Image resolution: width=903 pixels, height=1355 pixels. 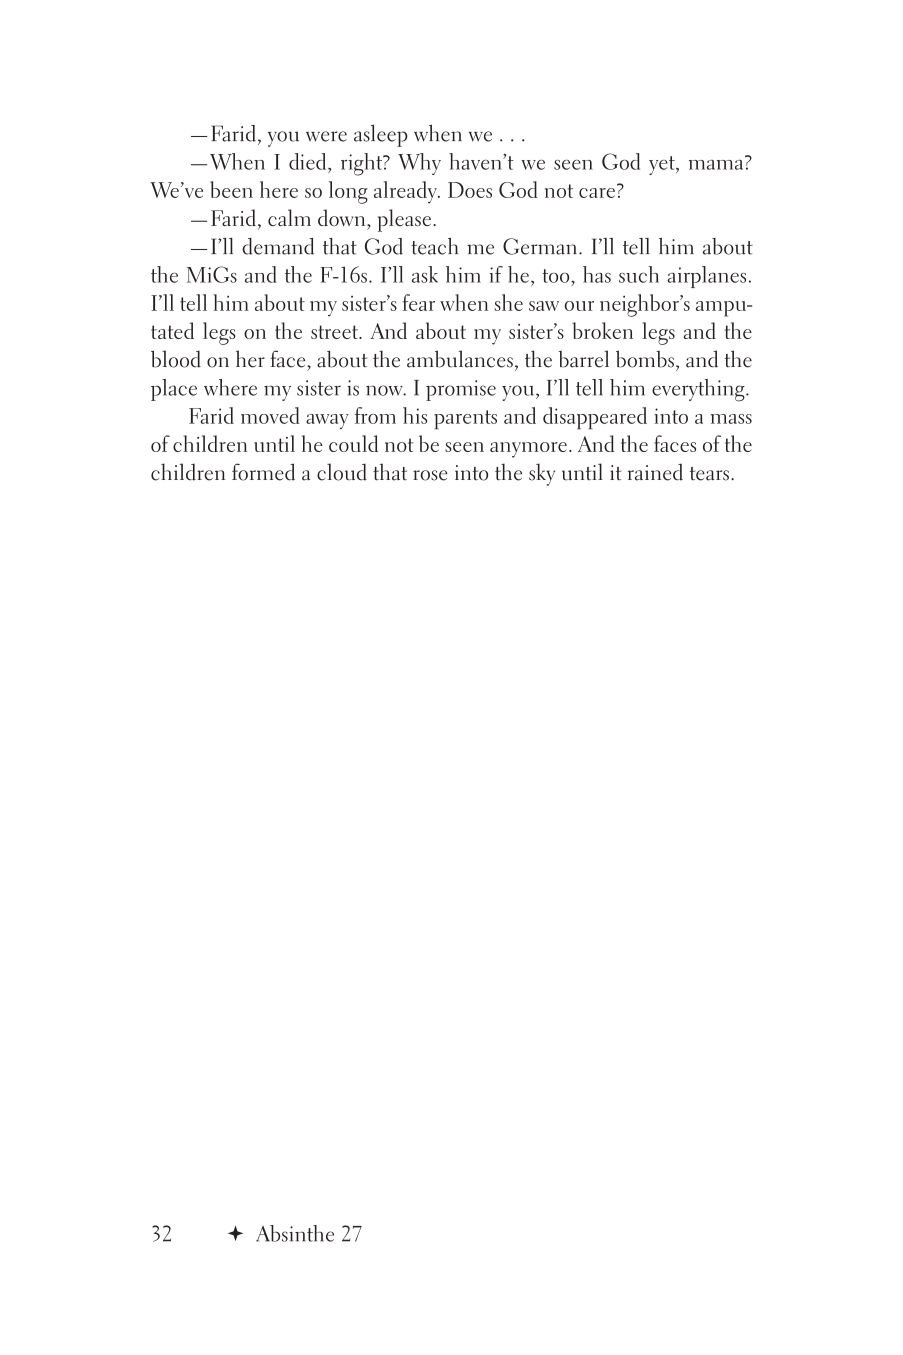 I want to click on Absinthe, so click(x=295, y=1233).
